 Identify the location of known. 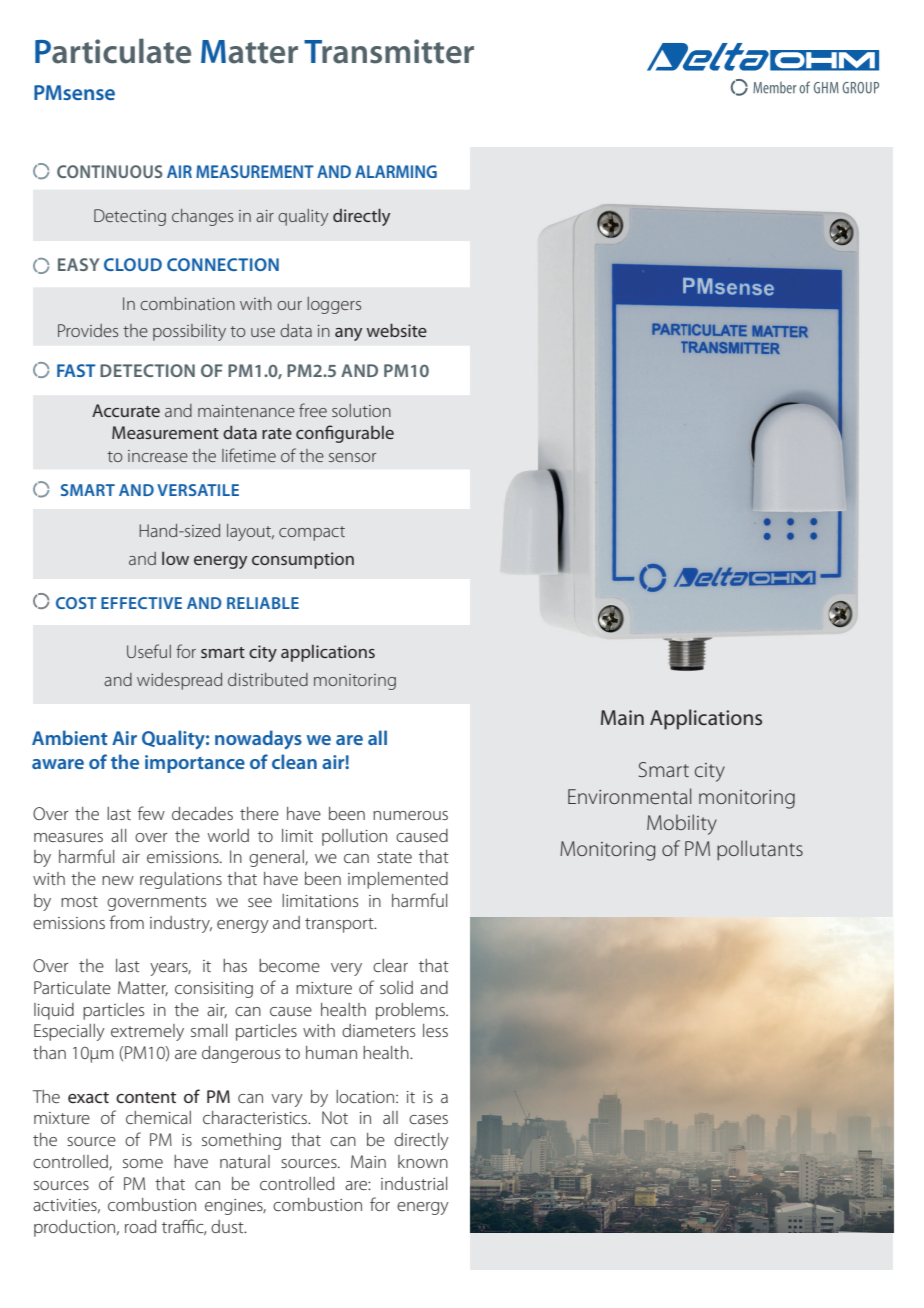
(423, 1161).
